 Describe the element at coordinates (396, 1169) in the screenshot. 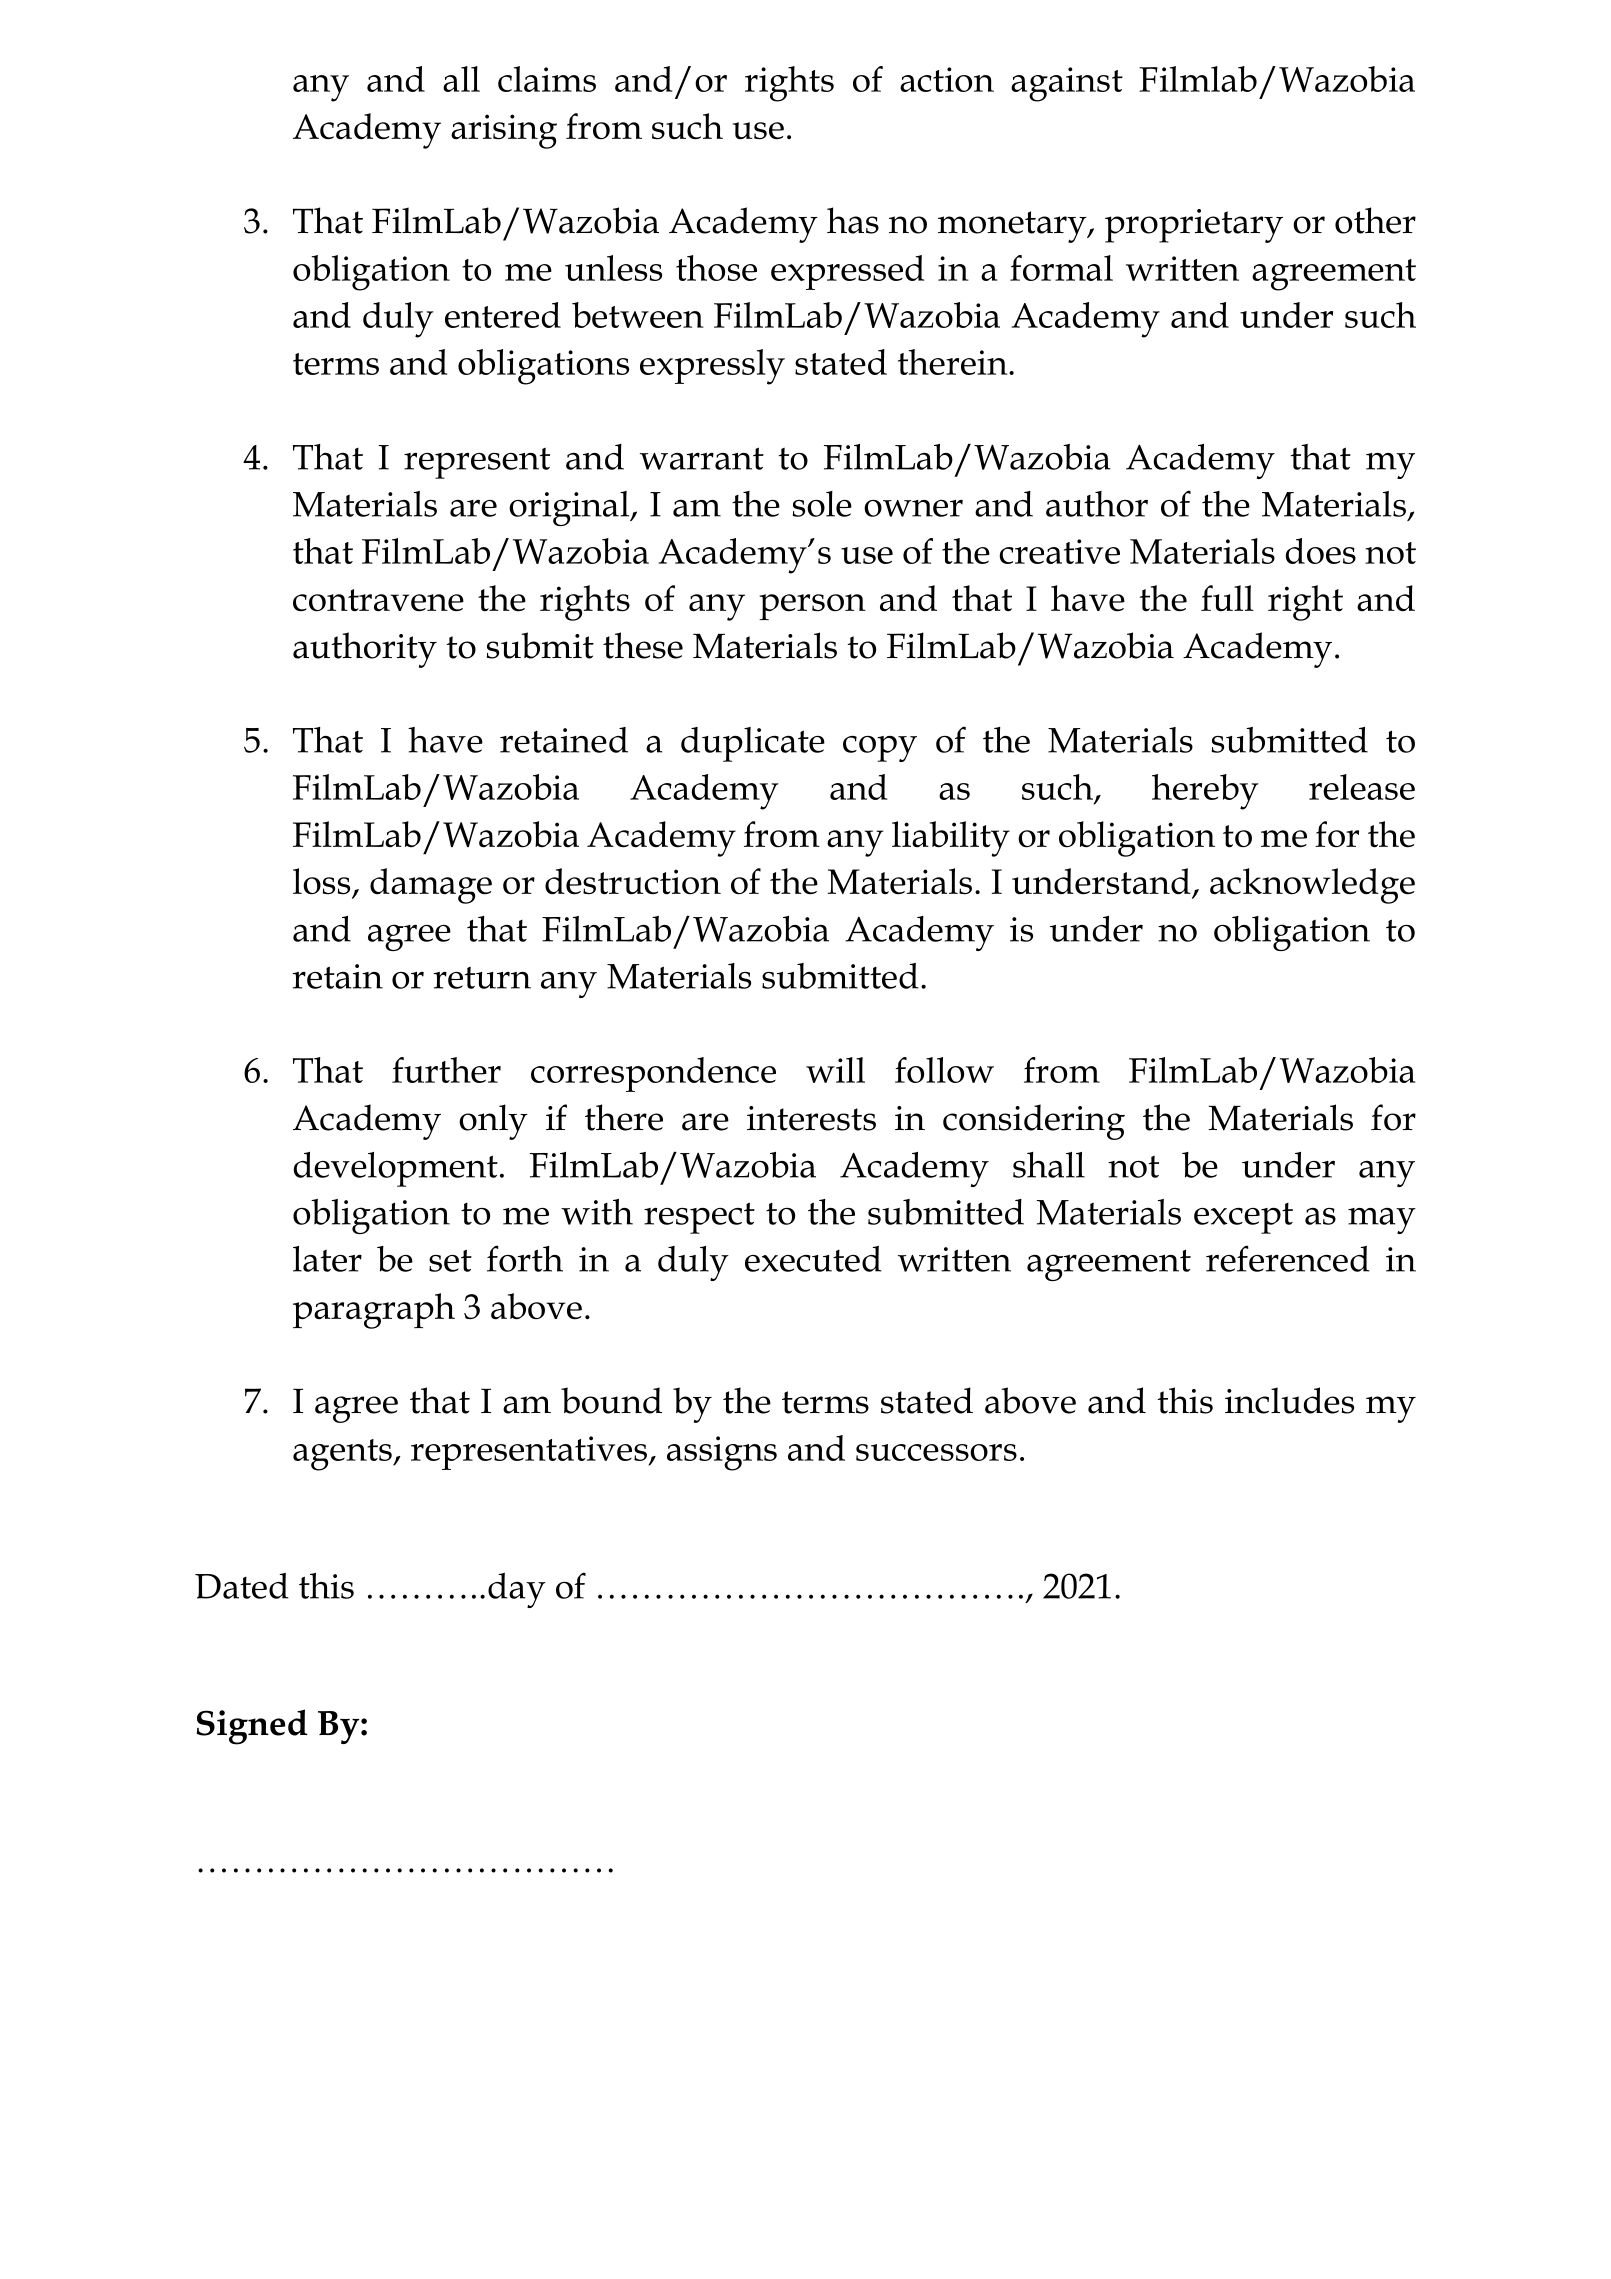

I see `development` at that location.
